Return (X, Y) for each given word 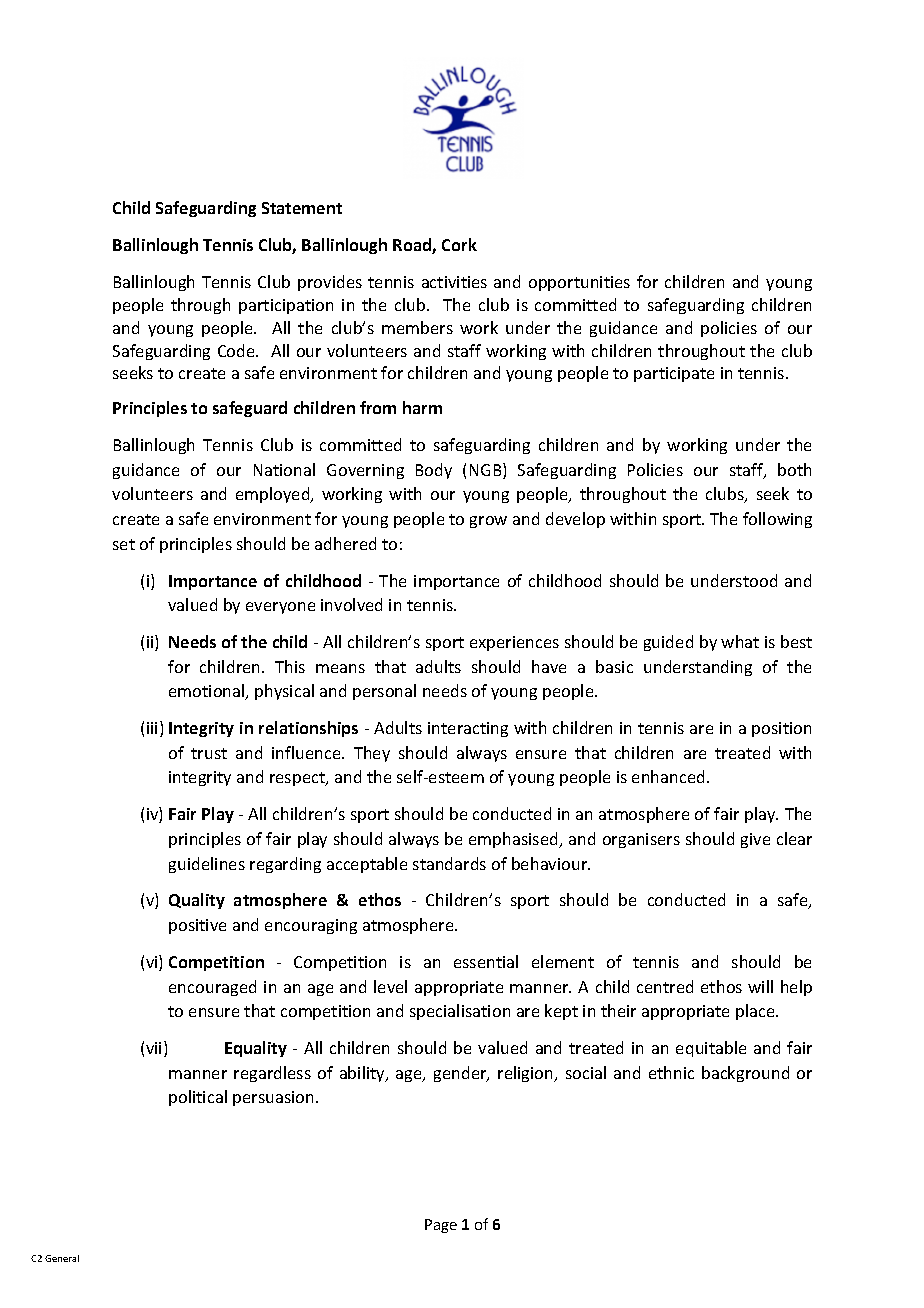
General (62, 1258)
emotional (208, 692)
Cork (459, 244)
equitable (711, 1049)
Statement (302, 208)
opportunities (579, 283)
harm (422, 407)
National (284, 469)
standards (449, 863)
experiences (514, 643)
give (755, 840)
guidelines (207, 865)
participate (674, 374)
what (740, 641)
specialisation (460, 1012)
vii (153, 1048)
